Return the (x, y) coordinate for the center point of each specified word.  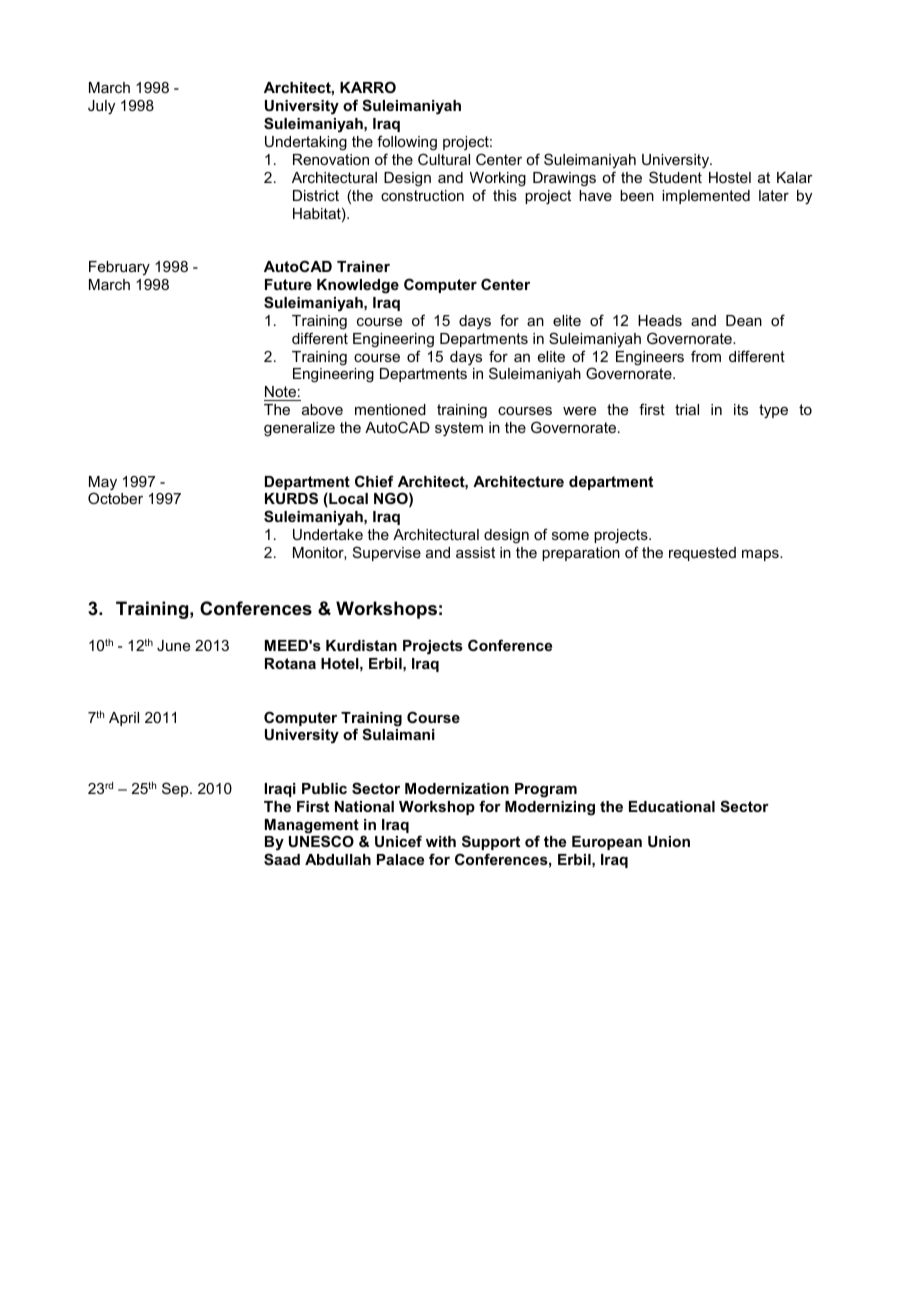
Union (669, 841)
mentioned (390, 409)
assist (475, 552)
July (101, 107)
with (441, 841)
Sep (176, 789)
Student (675, 177)
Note (281, 393)
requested (702, 554)
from (706, 356)
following (407, 143)
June (173, 645)
